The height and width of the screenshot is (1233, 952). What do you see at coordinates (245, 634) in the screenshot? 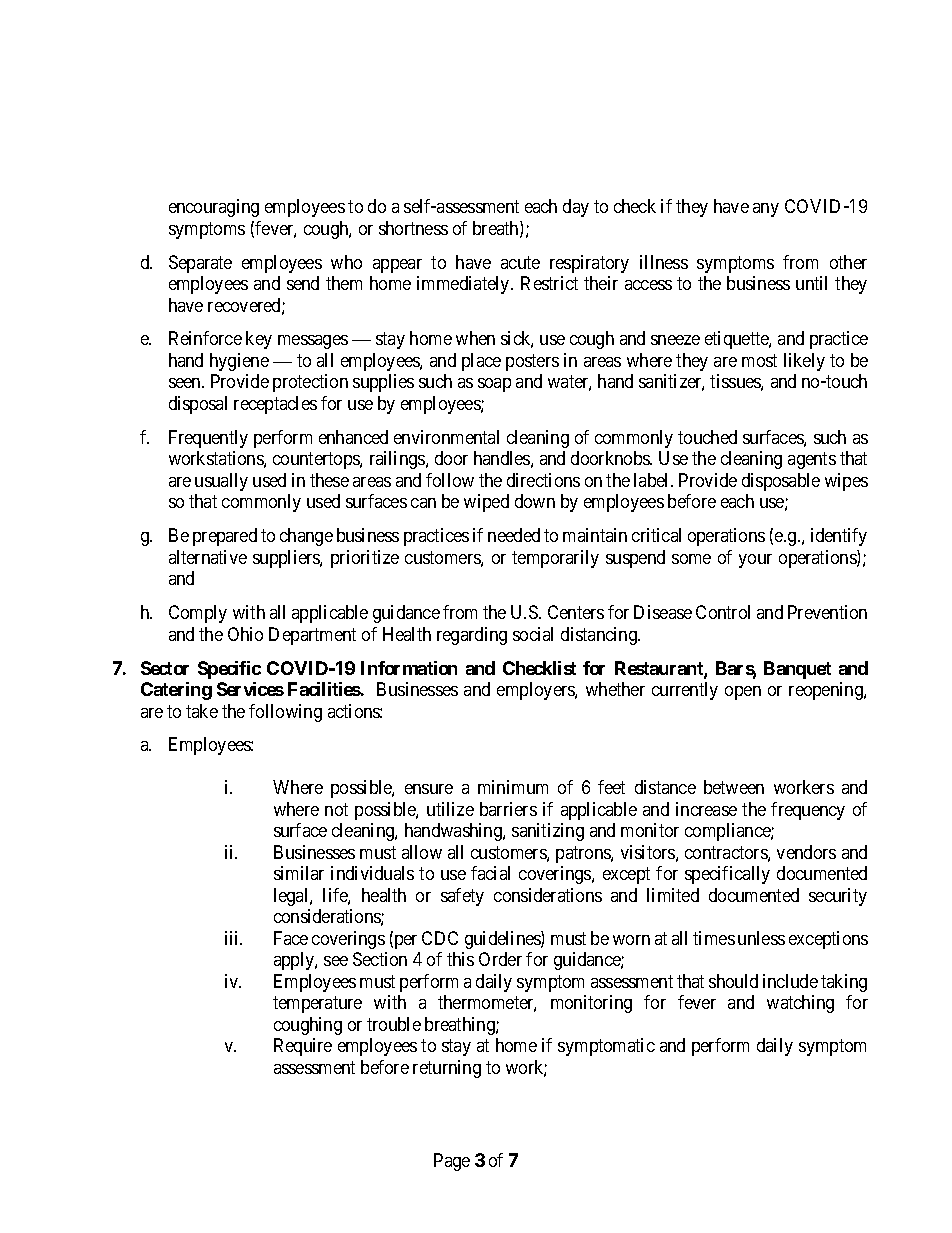
I see `Ohio` at bounding box center [245, 634].
